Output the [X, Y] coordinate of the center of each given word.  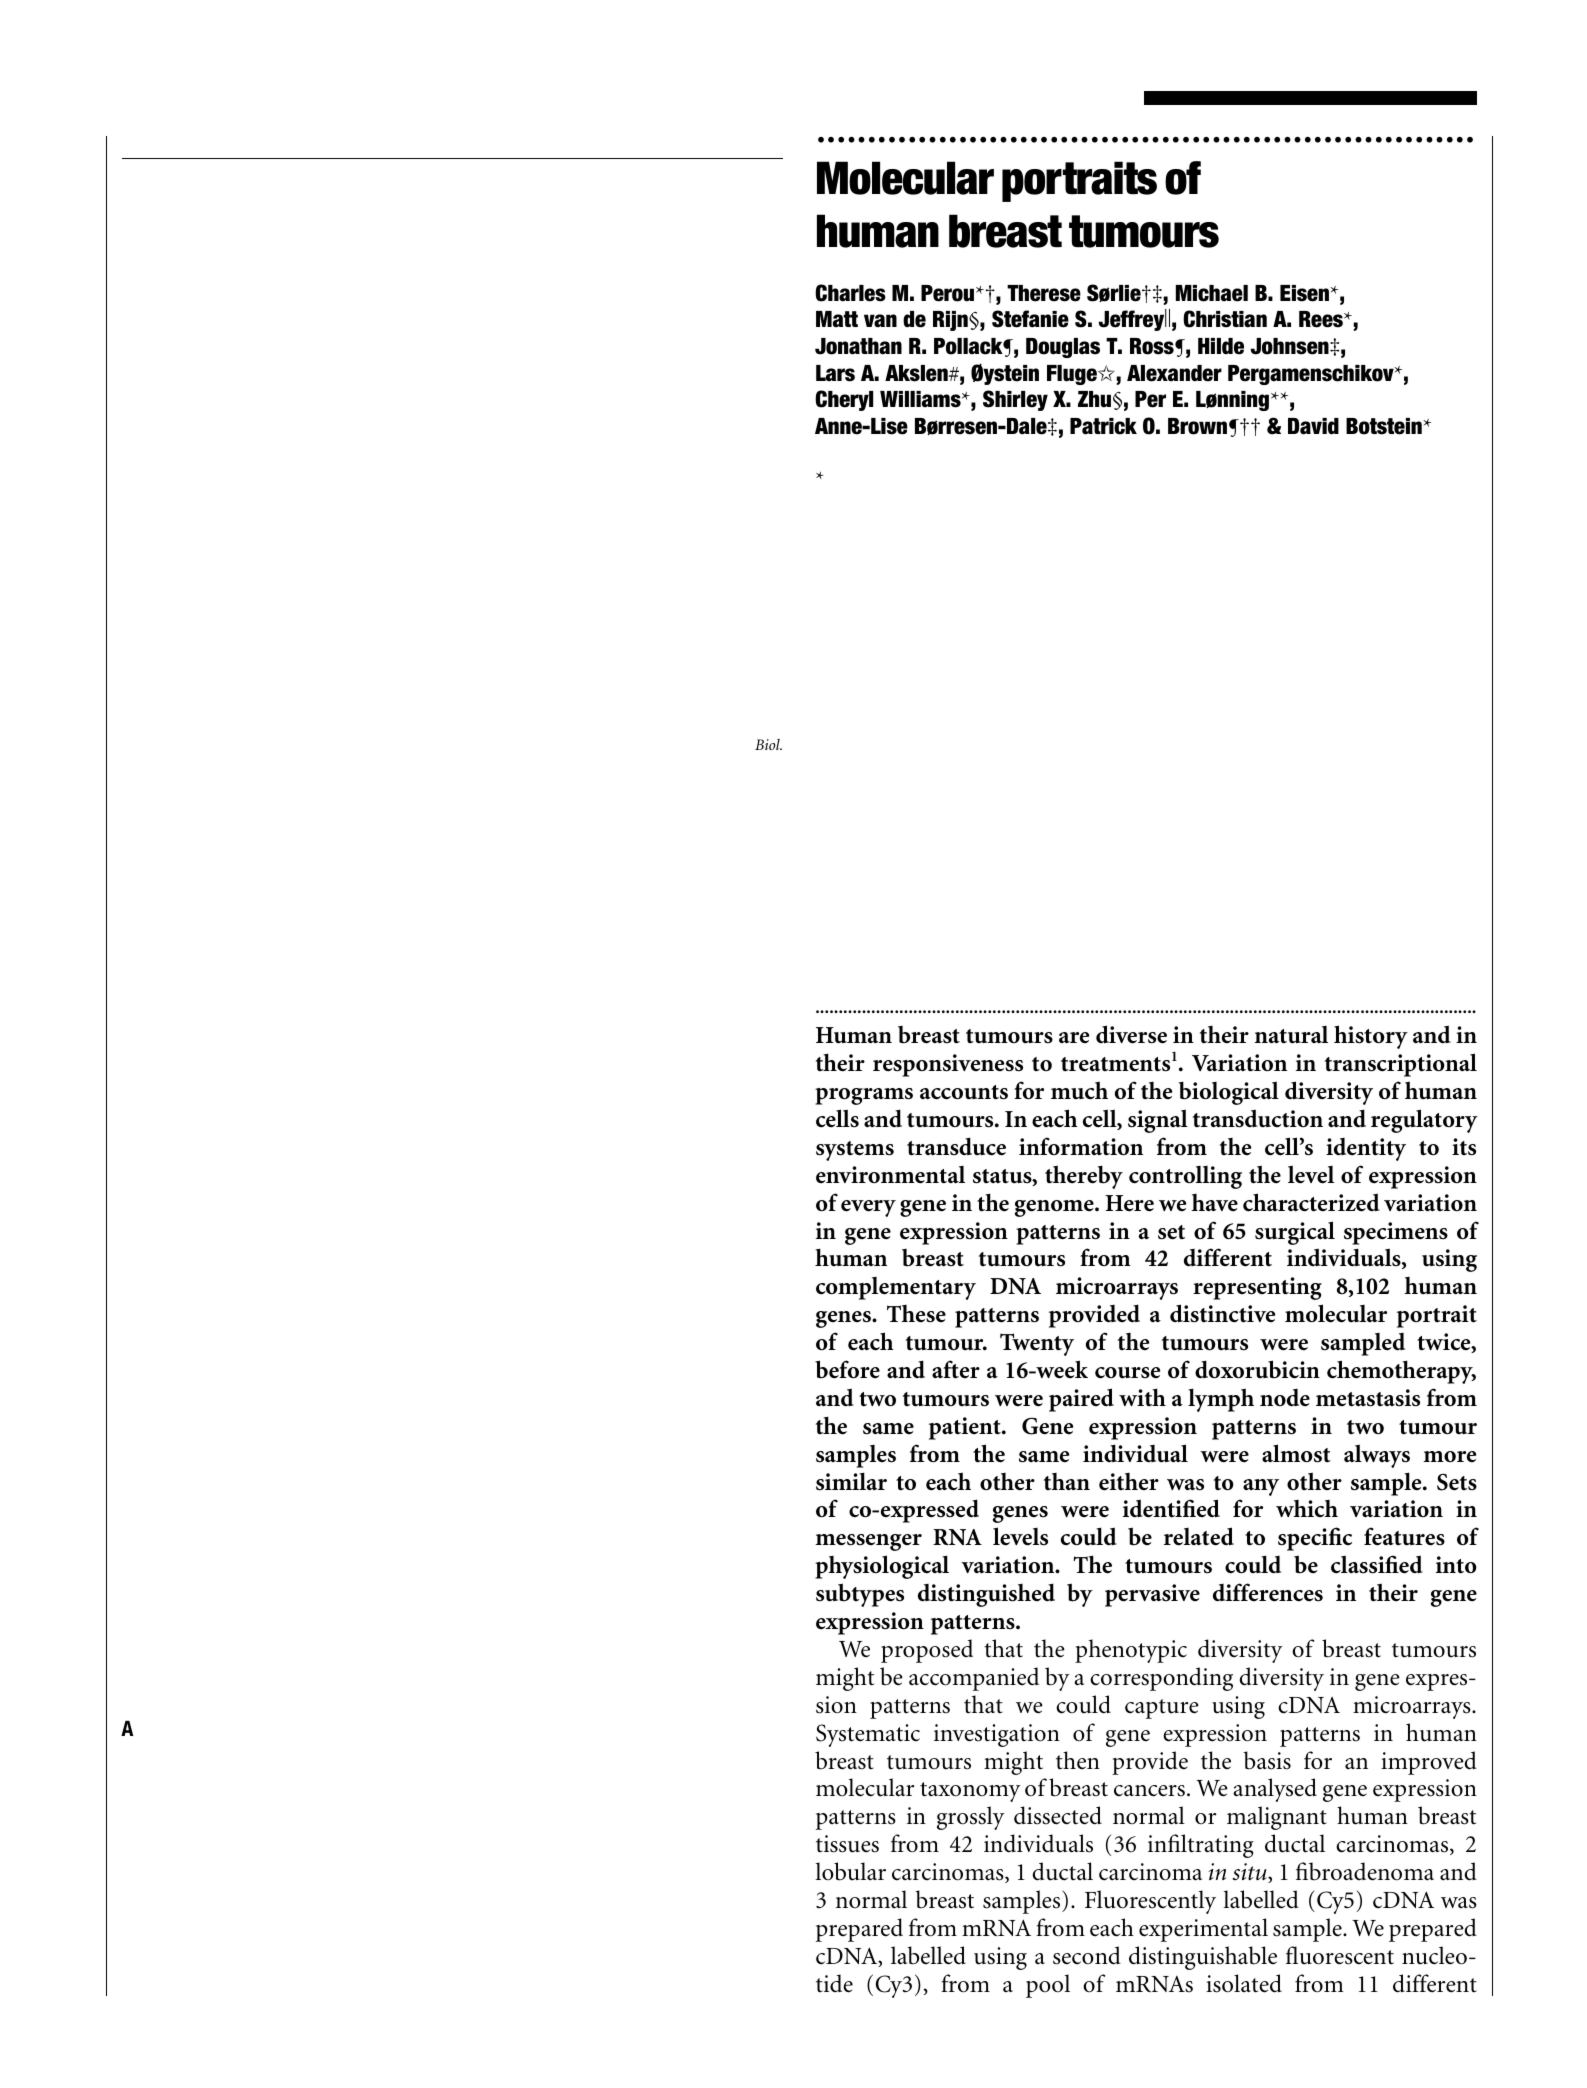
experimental [1203, 1930]
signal [1158, 1121]
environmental [890, 1175]
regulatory [1424, 1121]
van [880, 321]
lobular [850, 1871]
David [1313, 426]
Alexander [1174, 373]
